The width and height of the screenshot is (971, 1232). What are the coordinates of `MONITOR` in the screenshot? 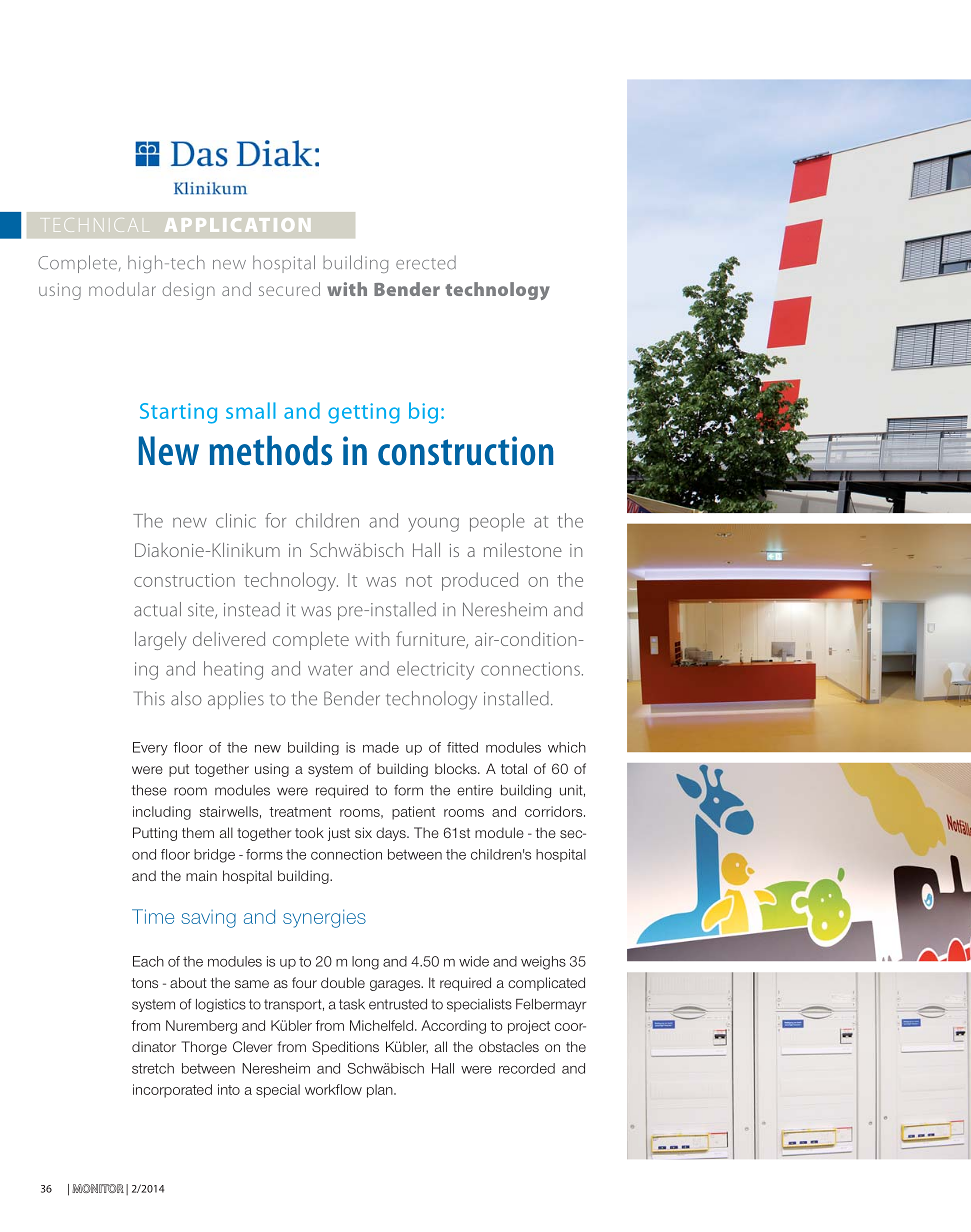 It's located at (98, 1188).
